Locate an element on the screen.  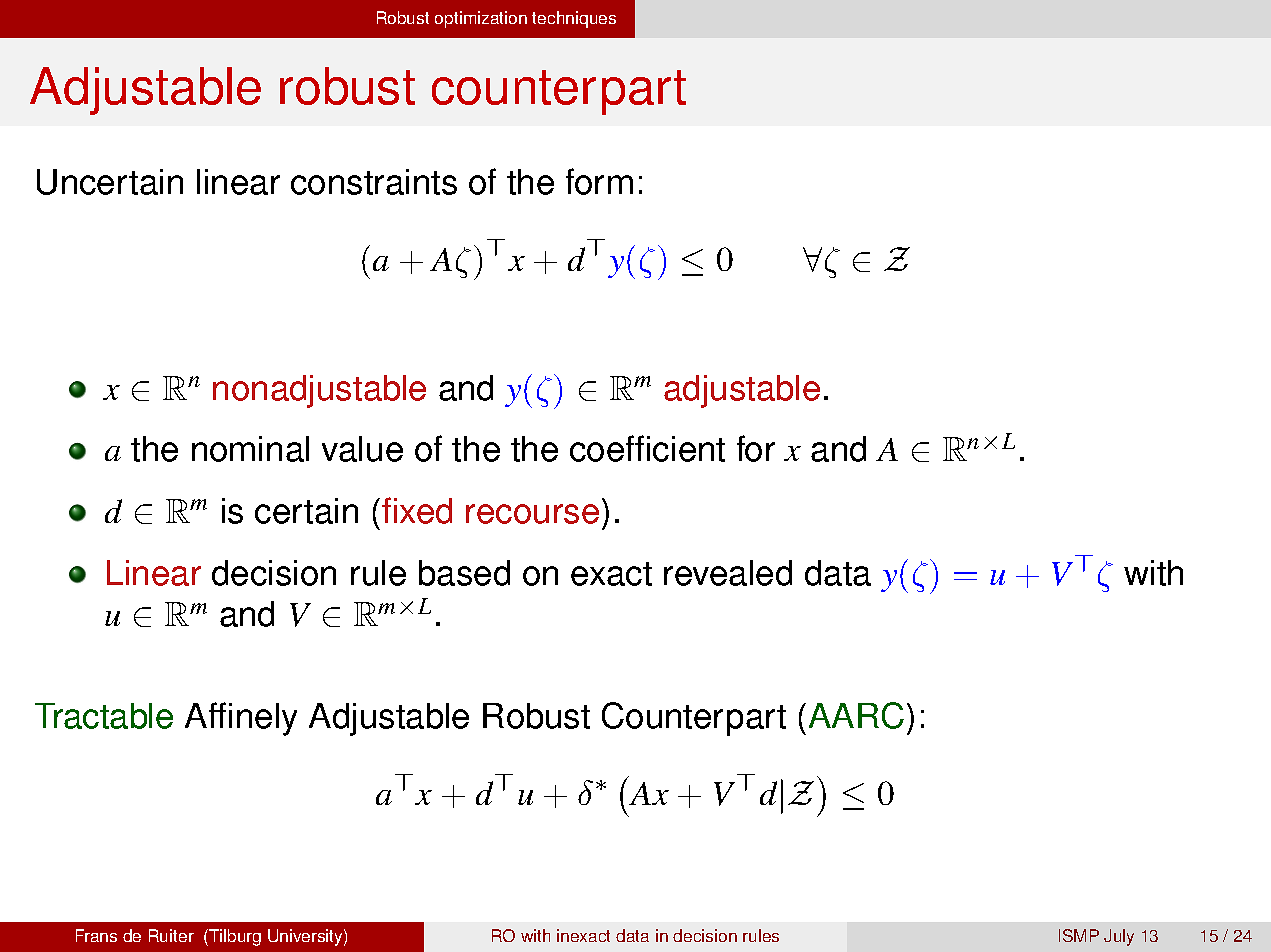
Ruiter is located at coordinates (171, 935).
